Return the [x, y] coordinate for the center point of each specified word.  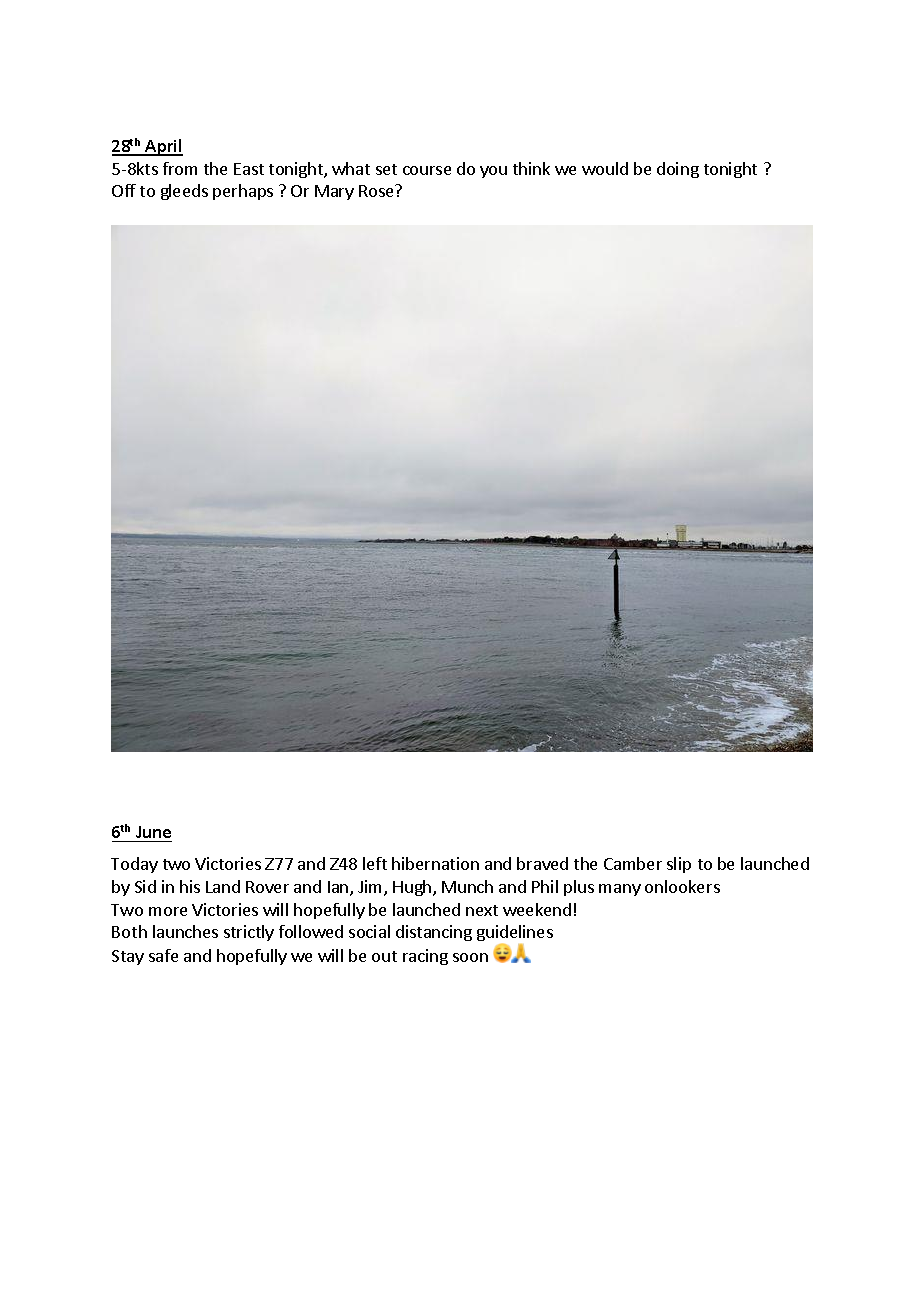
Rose [377, 191]
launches [185, 931]
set [386, 169]
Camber [633, 863]
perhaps [243, 192]
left [375, 863]
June [153, 832]
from [180, 168]
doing [678, 170]
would [605, 168]
